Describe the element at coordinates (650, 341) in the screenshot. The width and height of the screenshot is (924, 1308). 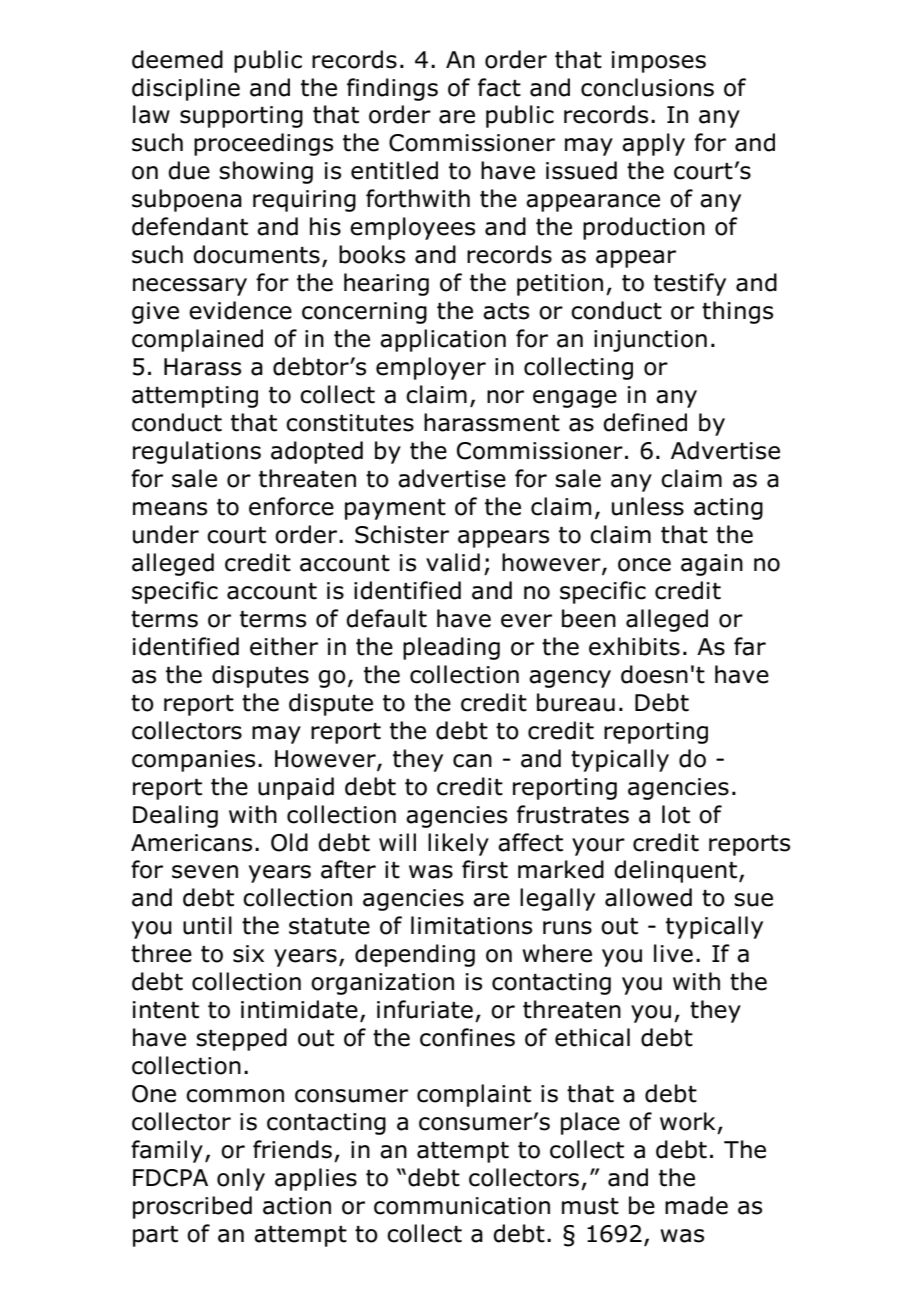
I see `injunction` at that location.
